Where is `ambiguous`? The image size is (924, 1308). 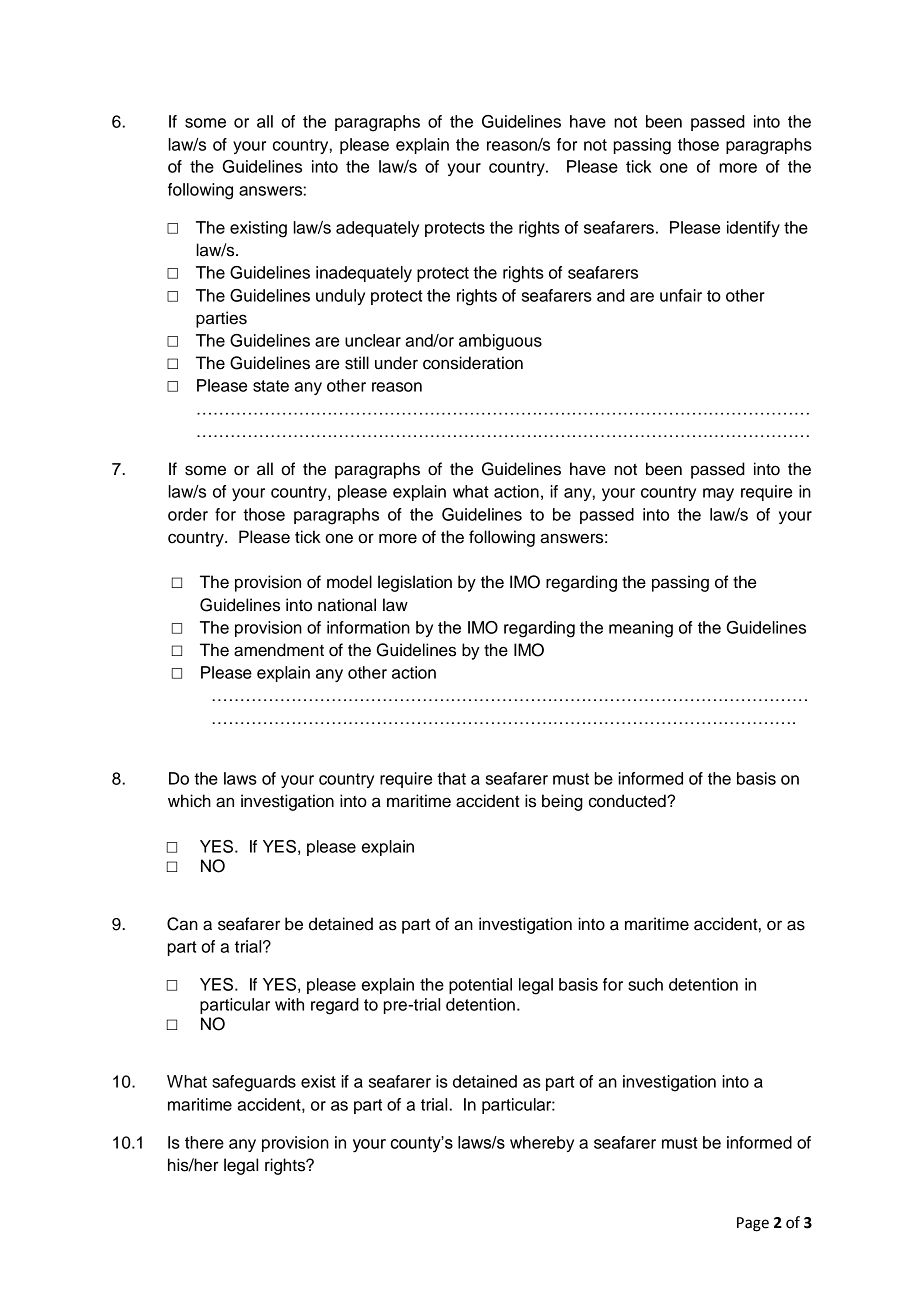
ambiguous is located at coordinates (500, 342).
